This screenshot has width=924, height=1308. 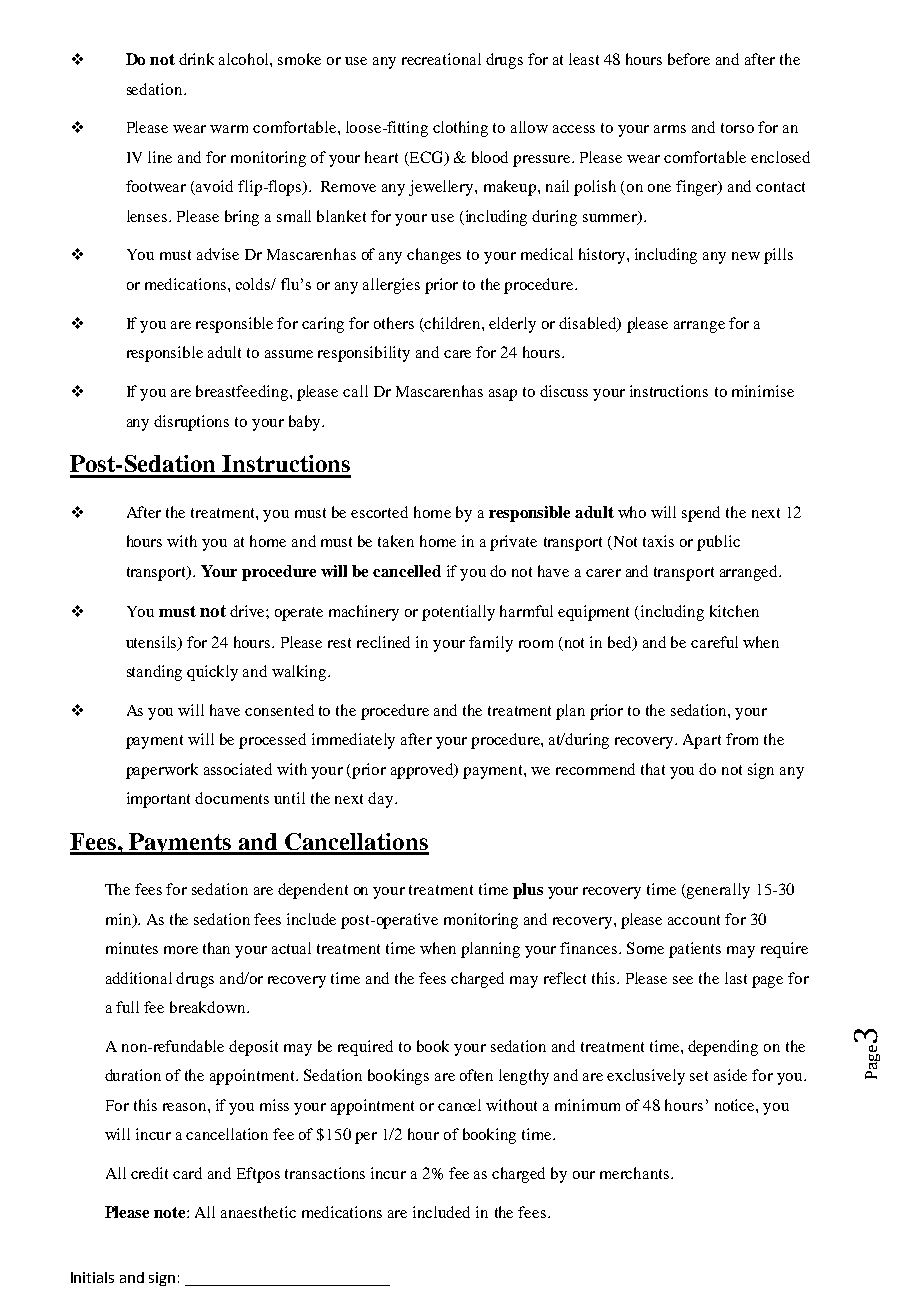 I want to click on before, so click(x=689, y=59).
